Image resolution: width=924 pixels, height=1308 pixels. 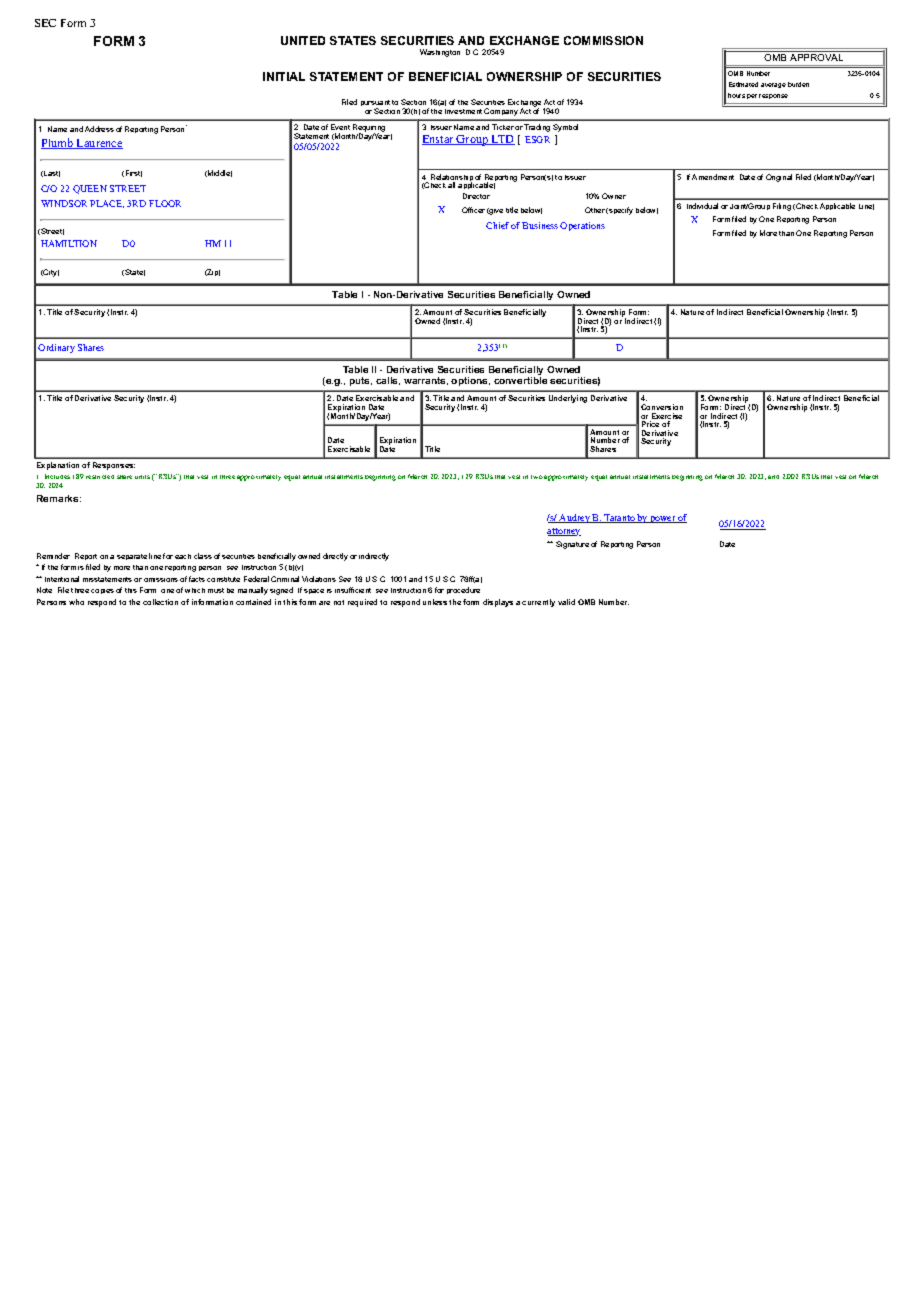 I want to click on units, so click(x=142, y=477).
